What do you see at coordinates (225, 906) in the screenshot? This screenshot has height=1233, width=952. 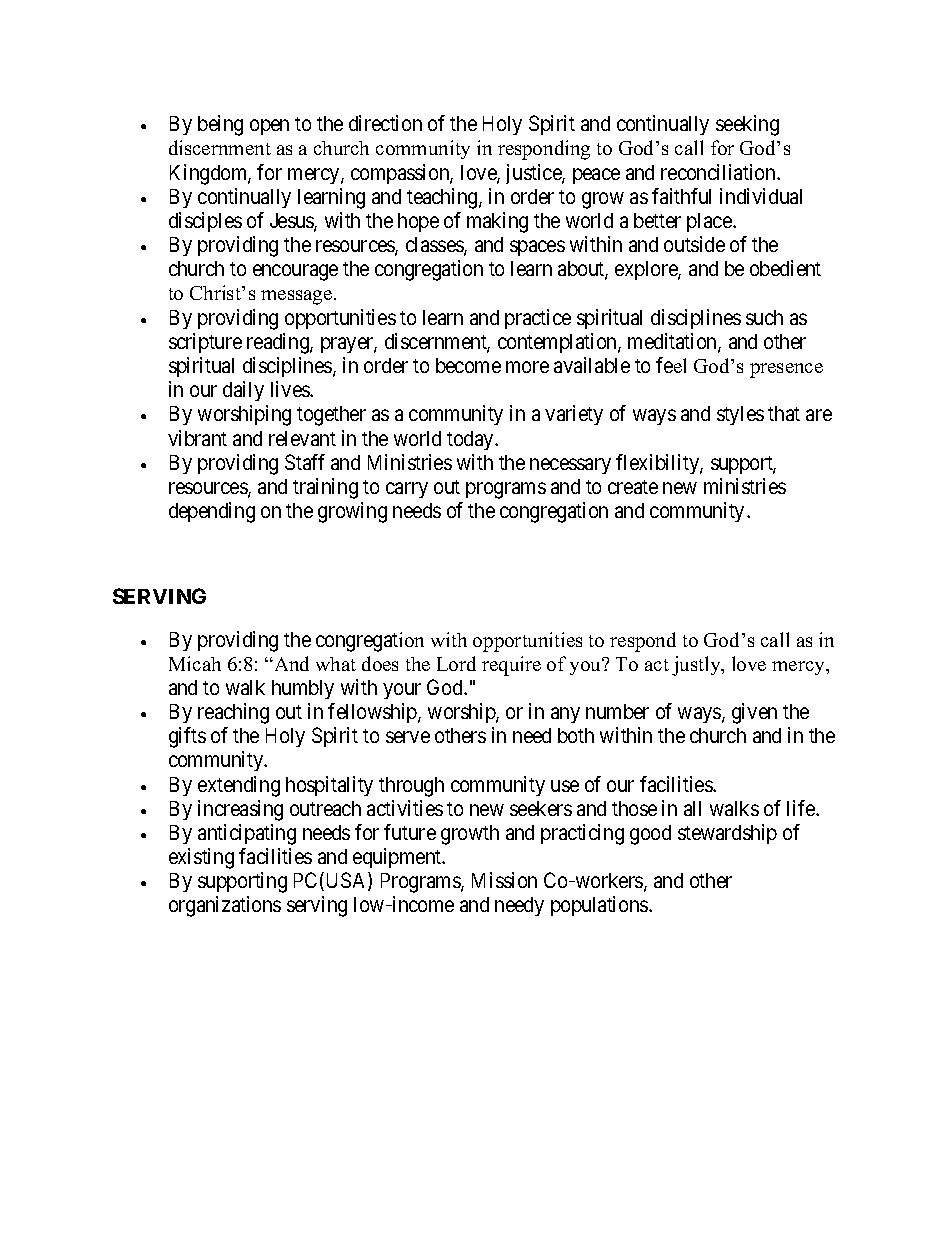 I see `organizations` at bounding box center [225, 906].
